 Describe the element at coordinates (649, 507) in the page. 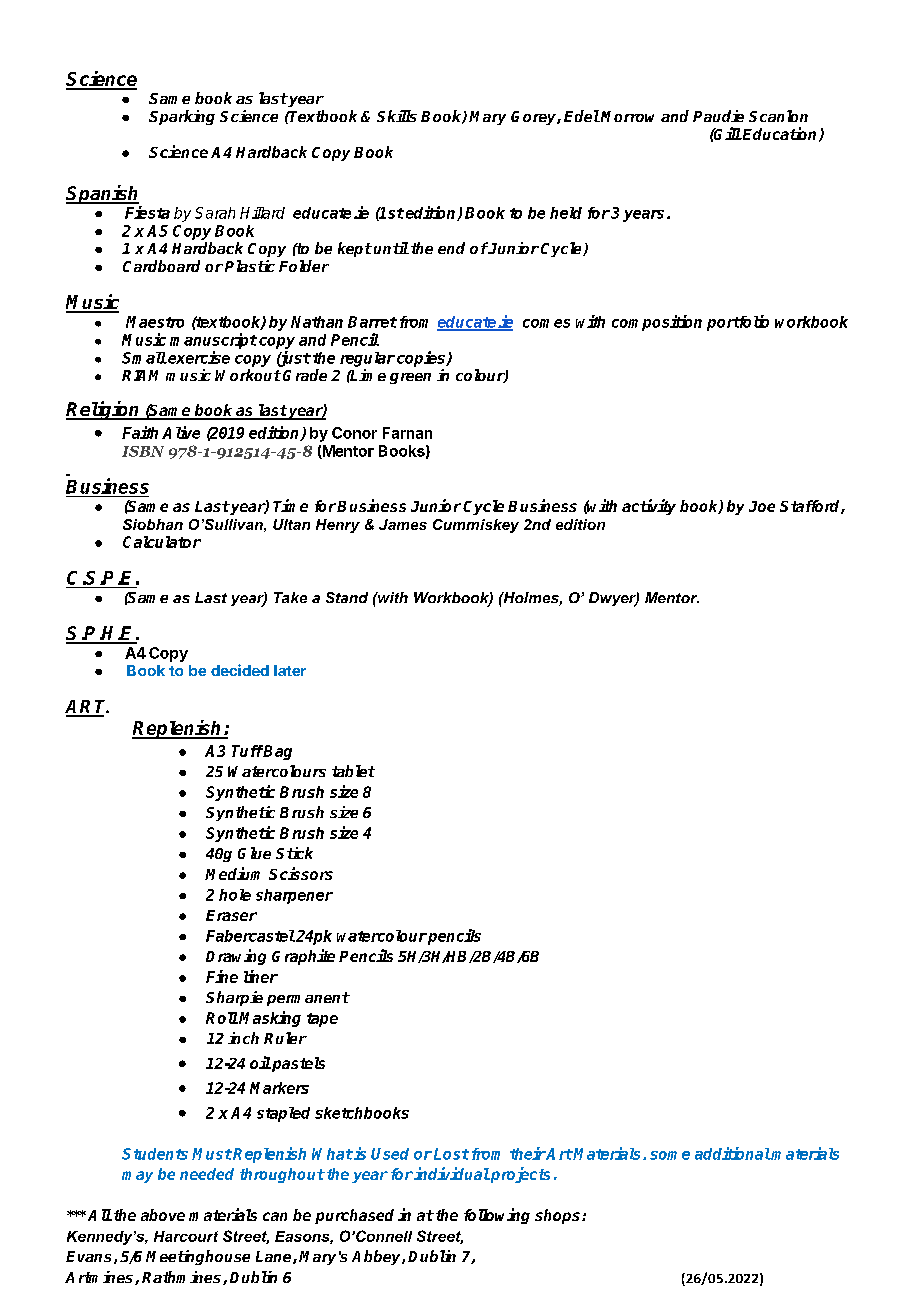

I see `activity` at that location.
